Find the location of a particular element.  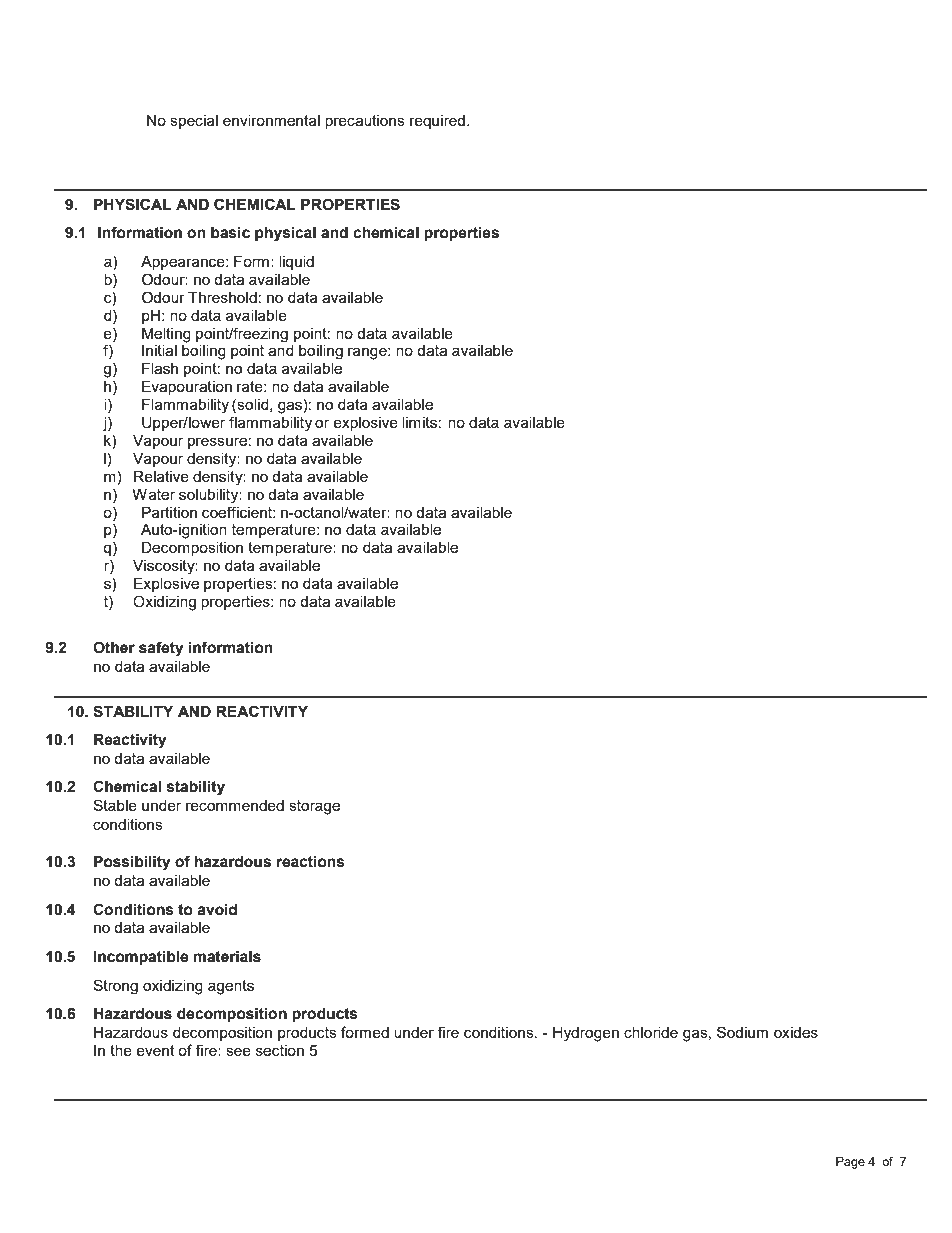

special is located at coordinates (194, 122).
